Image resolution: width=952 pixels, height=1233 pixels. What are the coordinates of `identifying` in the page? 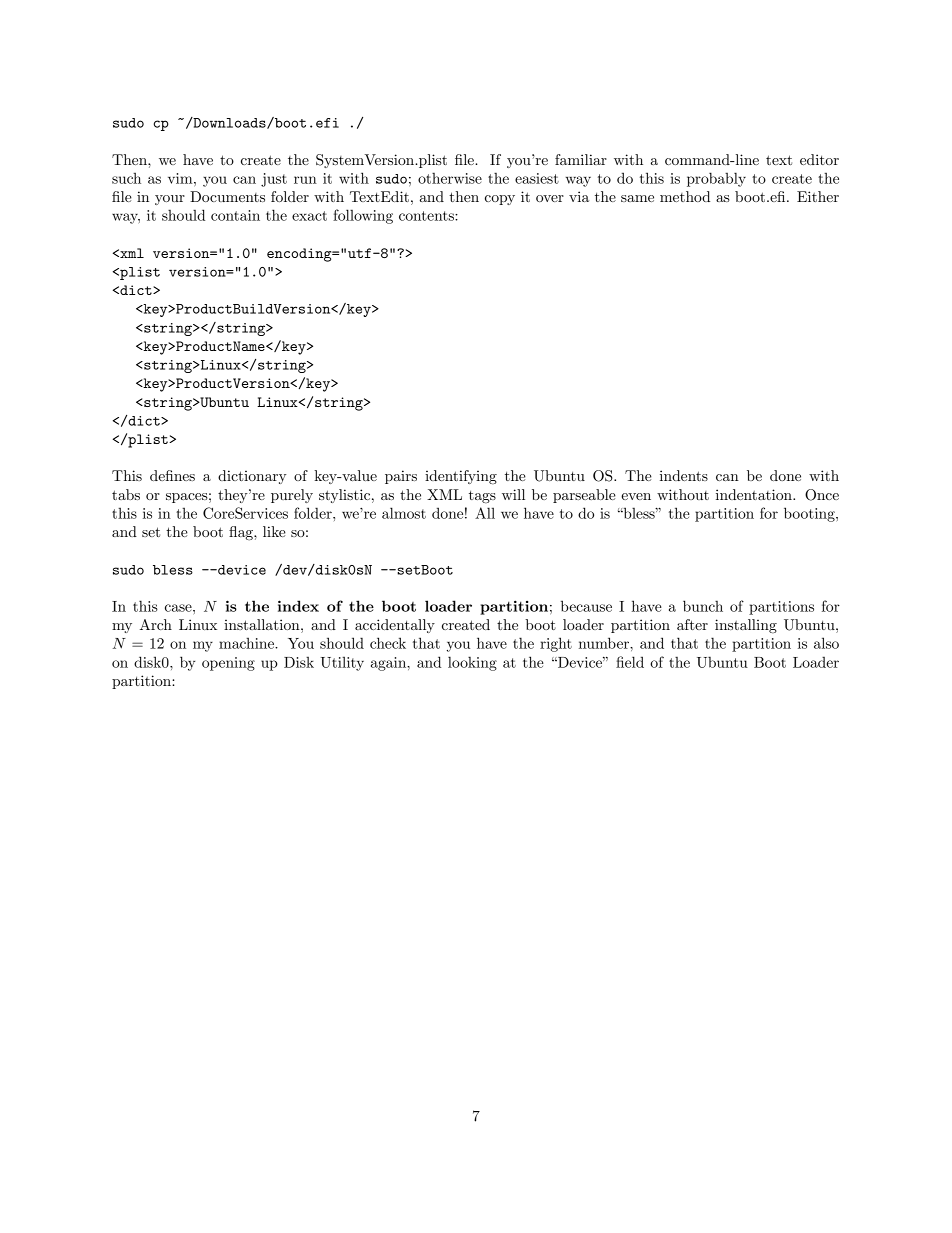 It's located at (461, 477).
